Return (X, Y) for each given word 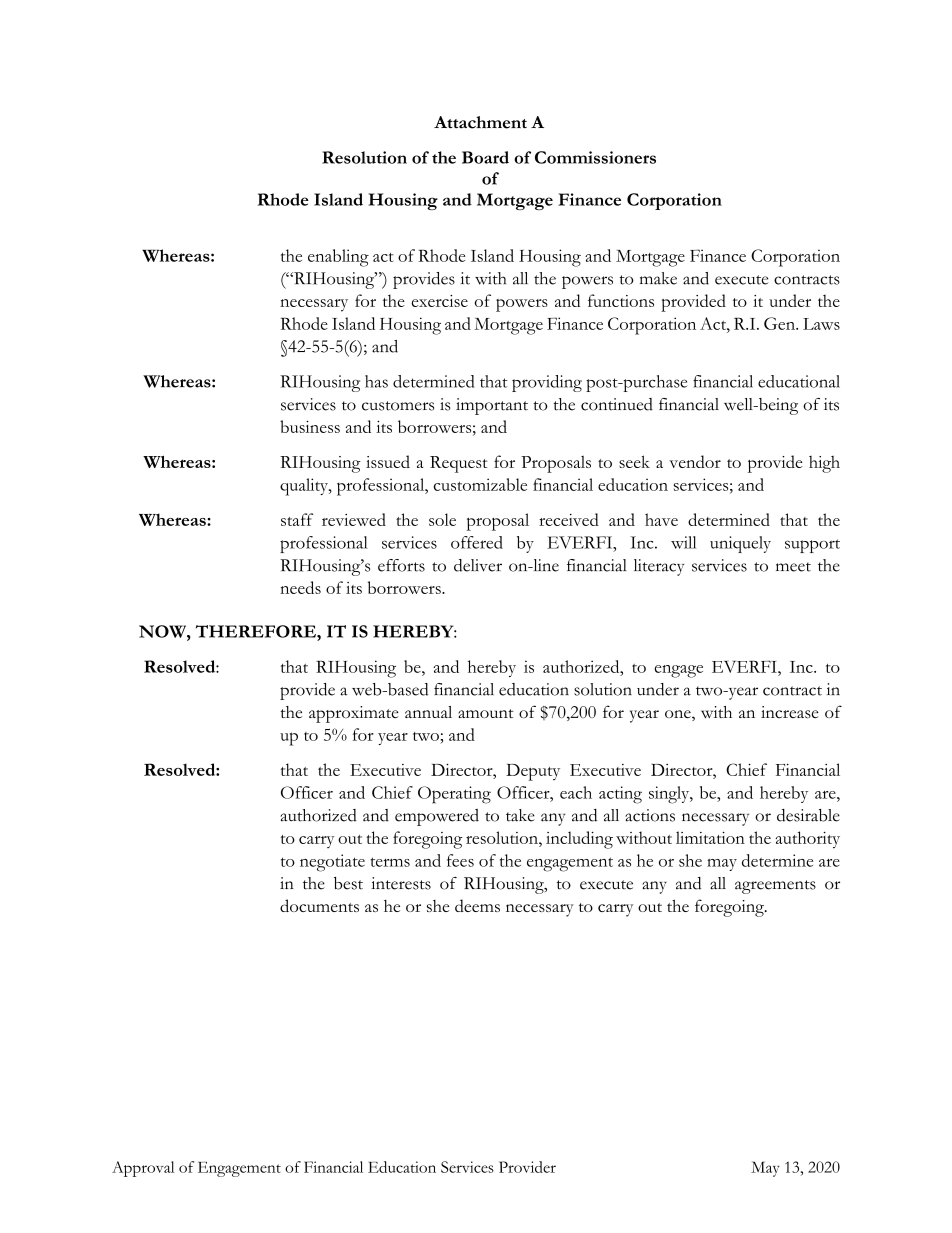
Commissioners (595, 157)
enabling (338, 258)
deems (477, 905)
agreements (775, 887)
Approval (143, 1169)
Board (485, 157)
